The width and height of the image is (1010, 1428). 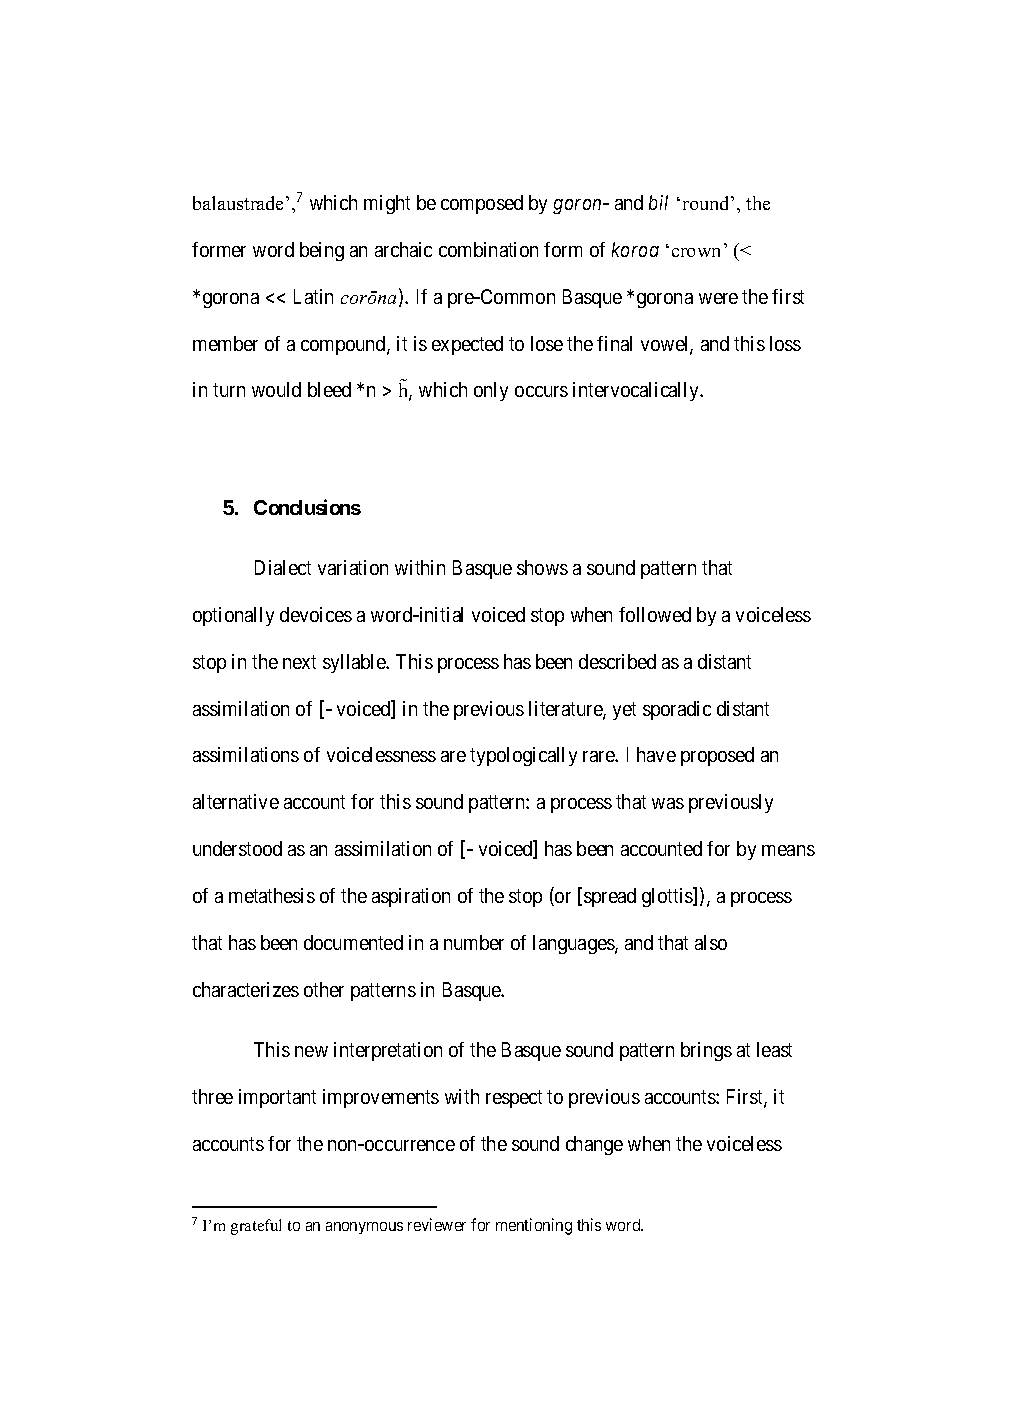 What do you see at coordinates (711, 942) in the image?
I see `also` at bounding box center [711, 942].
